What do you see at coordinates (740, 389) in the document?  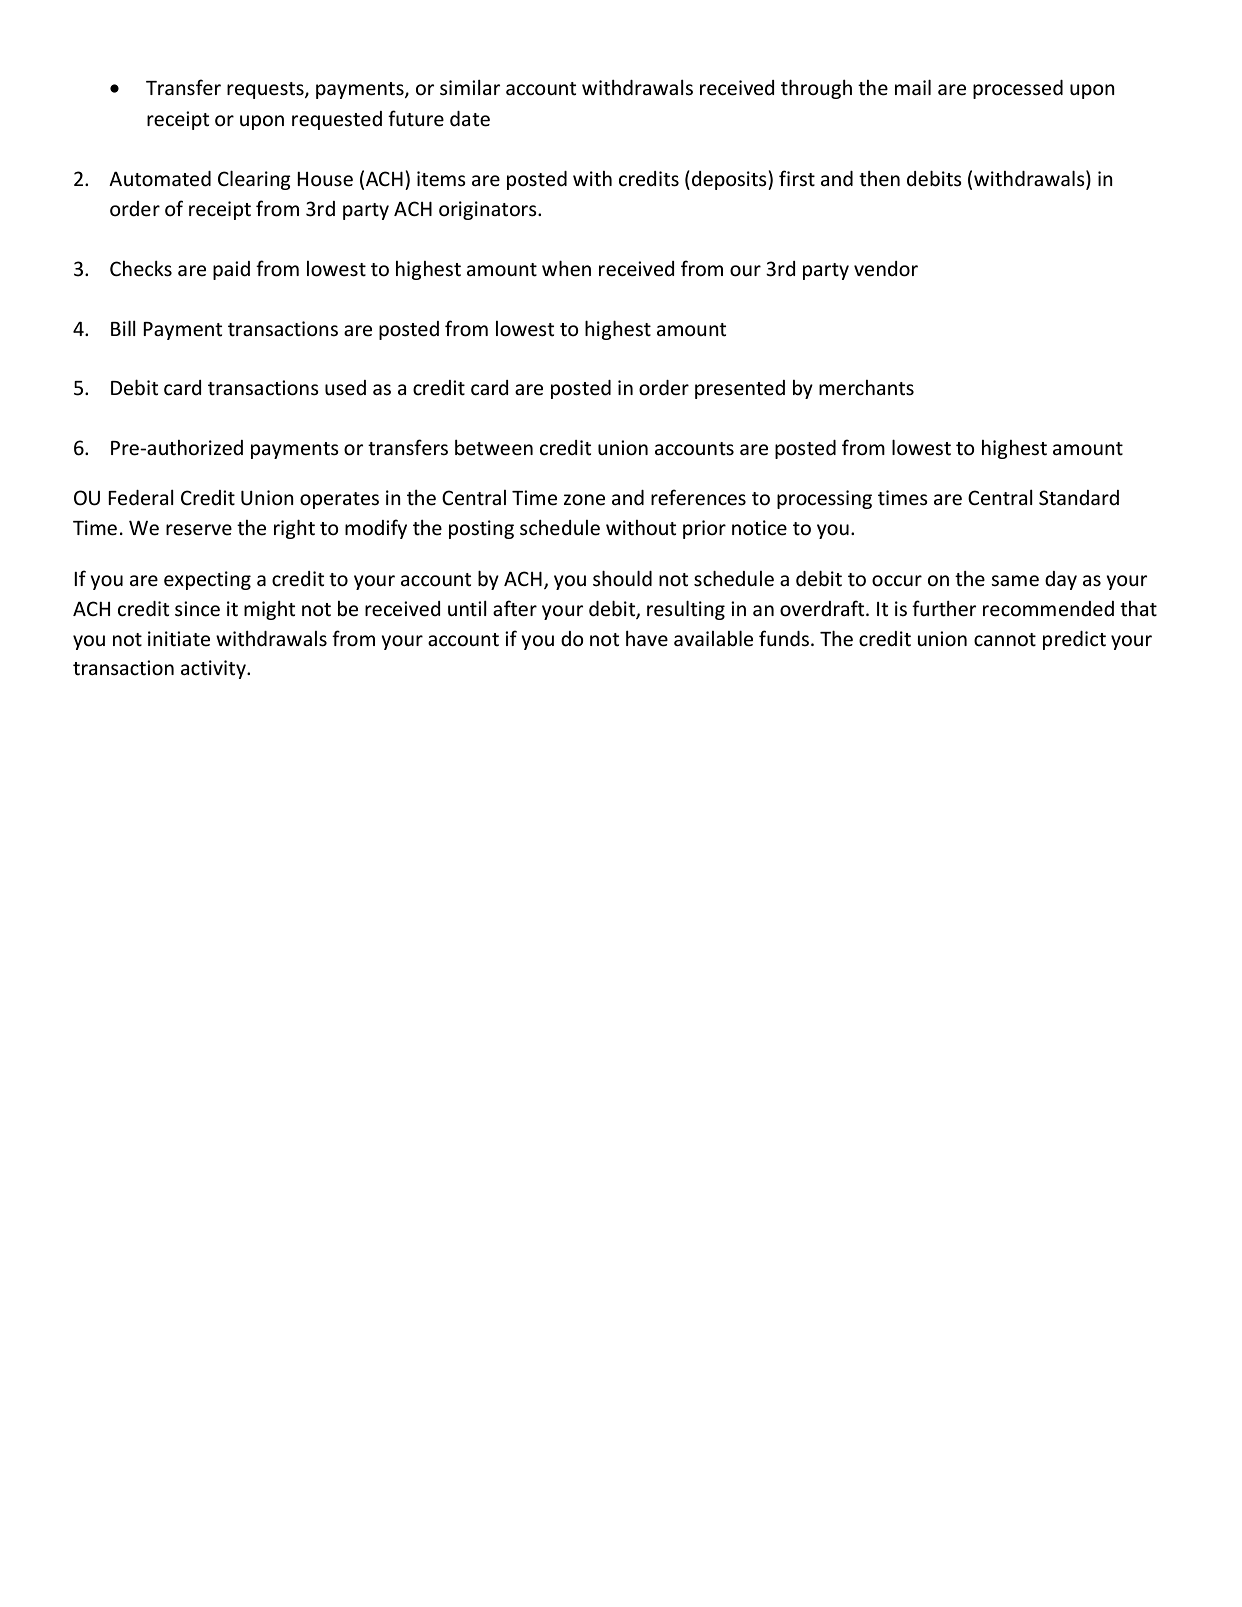 I see `presented` at bounding box center [740, 389].
